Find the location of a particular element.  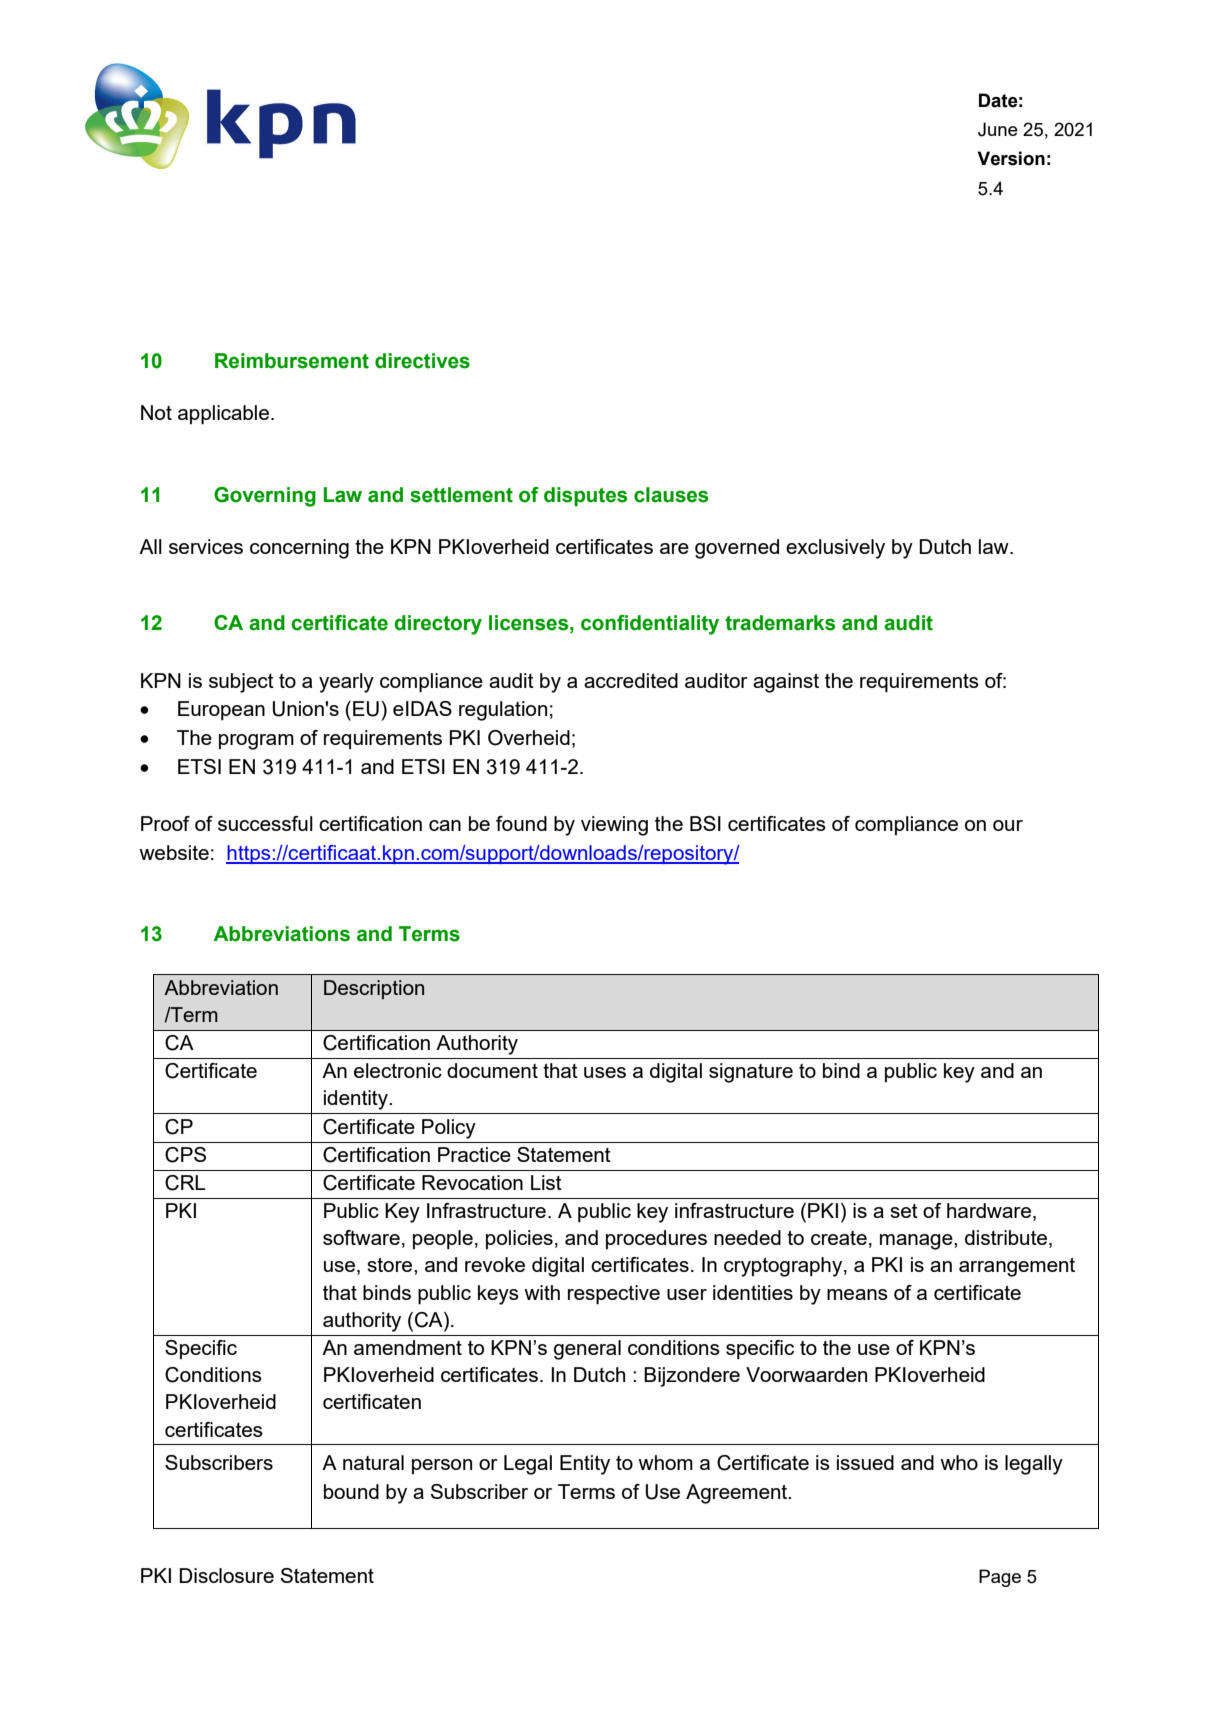

directives is located at coordinates (422, 361).
